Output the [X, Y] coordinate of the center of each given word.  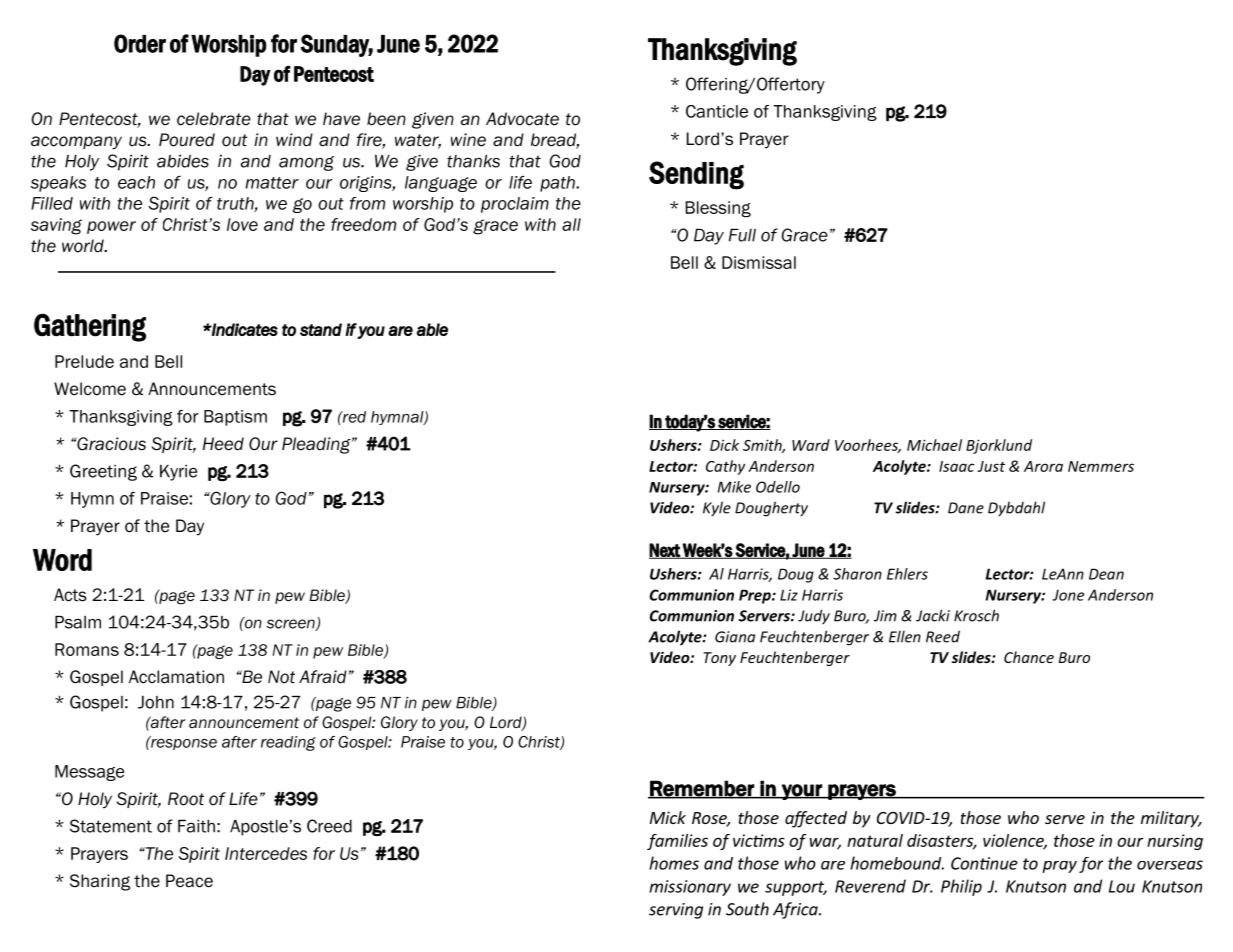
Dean [1106, 574]
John [156, 702]
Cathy [725, 467]
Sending [696, 175]
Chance [1029, 657]
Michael [934, 445]
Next [665, 551]
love [242, 224]
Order [140, 43]
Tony [719, 659]
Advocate [522, 119]
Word [62, 560]
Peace [189, 881]
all [571, 224]
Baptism [235, 418]
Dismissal [759, 262]
